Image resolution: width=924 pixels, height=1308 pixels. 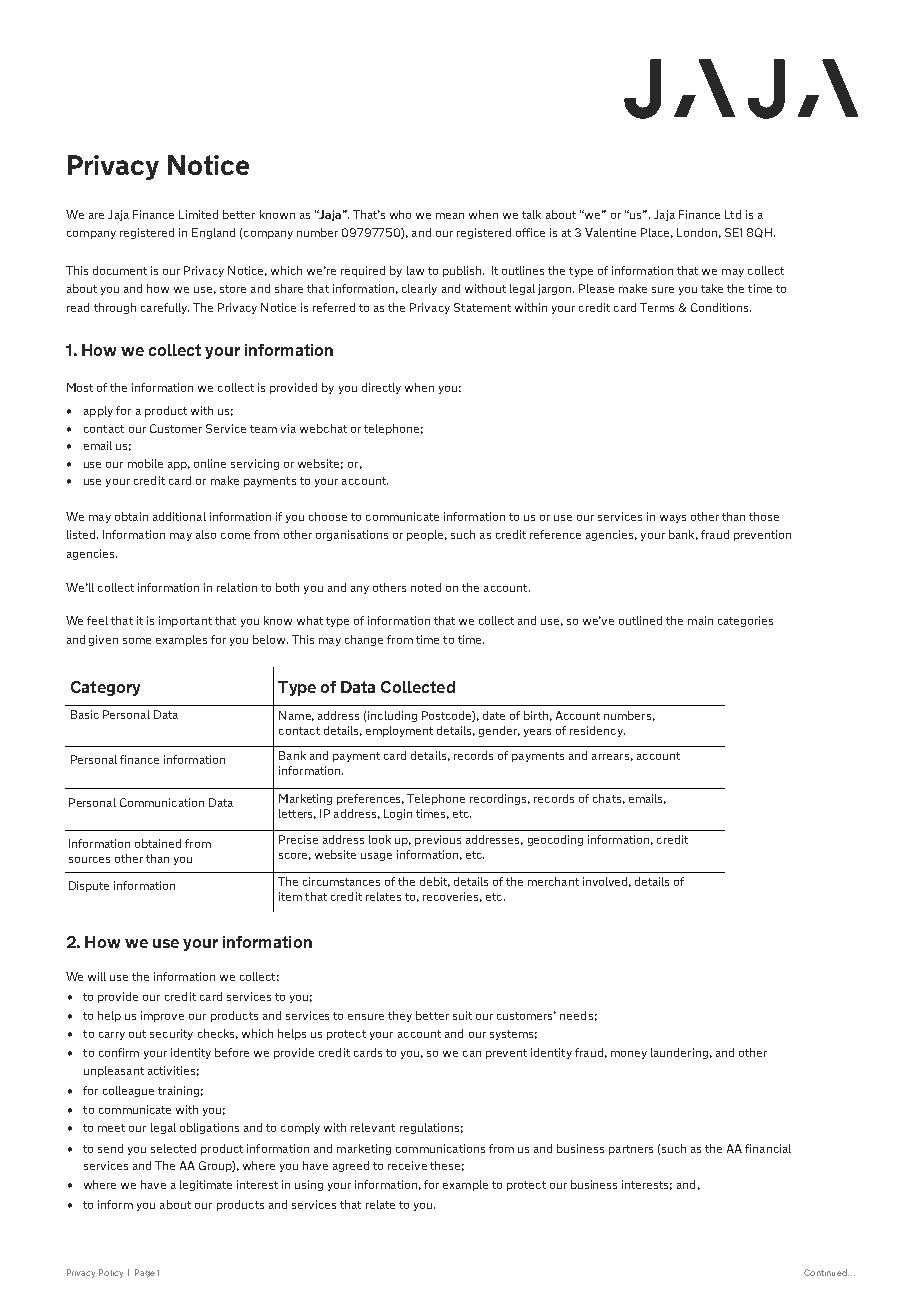 I want to click on London, so click(x=697, y=232).
